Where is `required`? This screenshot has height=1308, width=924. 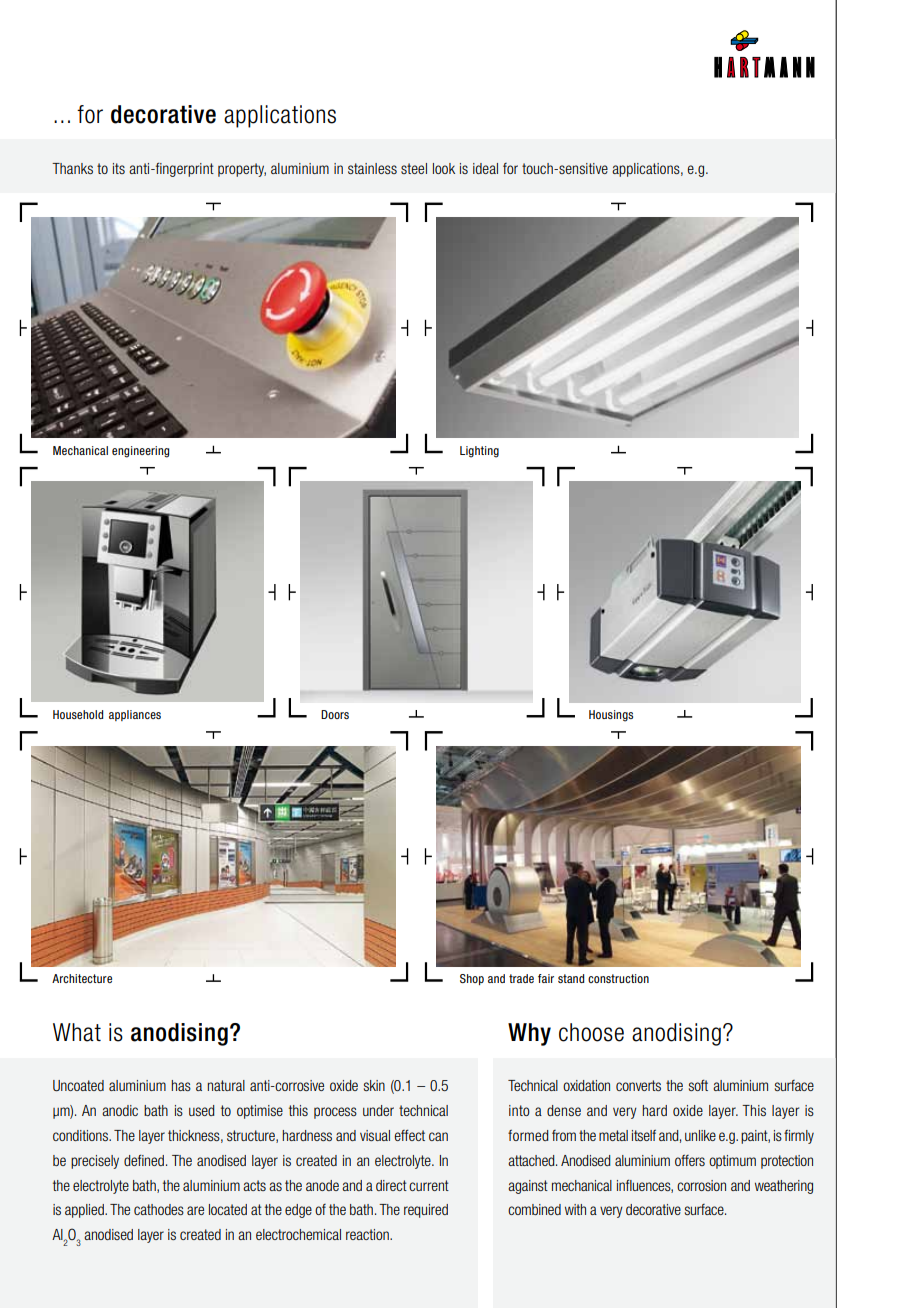
required is located at coordinates (426, 1211).
